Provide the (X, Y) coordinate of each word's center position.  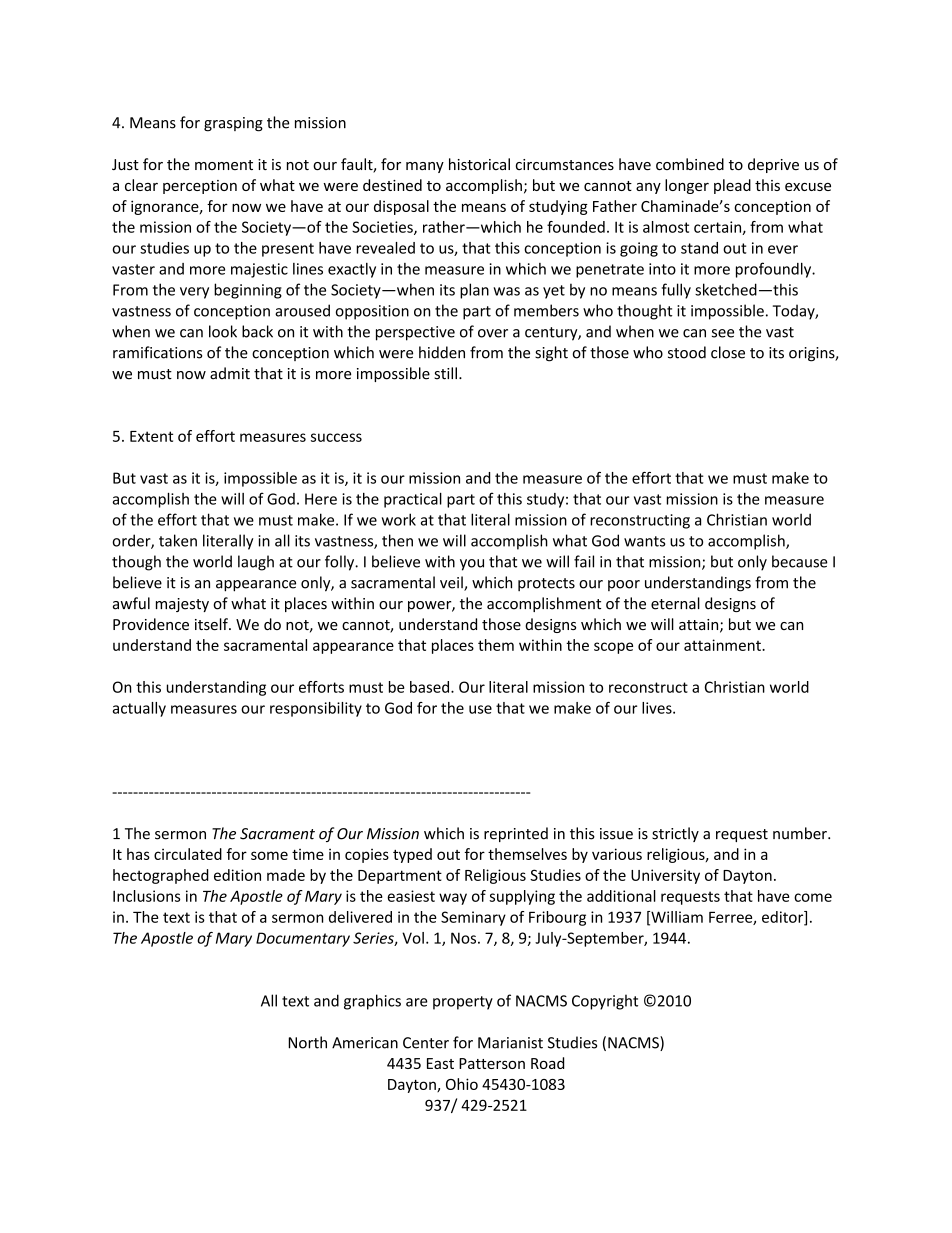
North (307, 1042)
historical (479, 164)
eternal (675, 603)
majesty (182, 605)
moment (224, 165)
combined (690, 164)
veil (452, 583)
